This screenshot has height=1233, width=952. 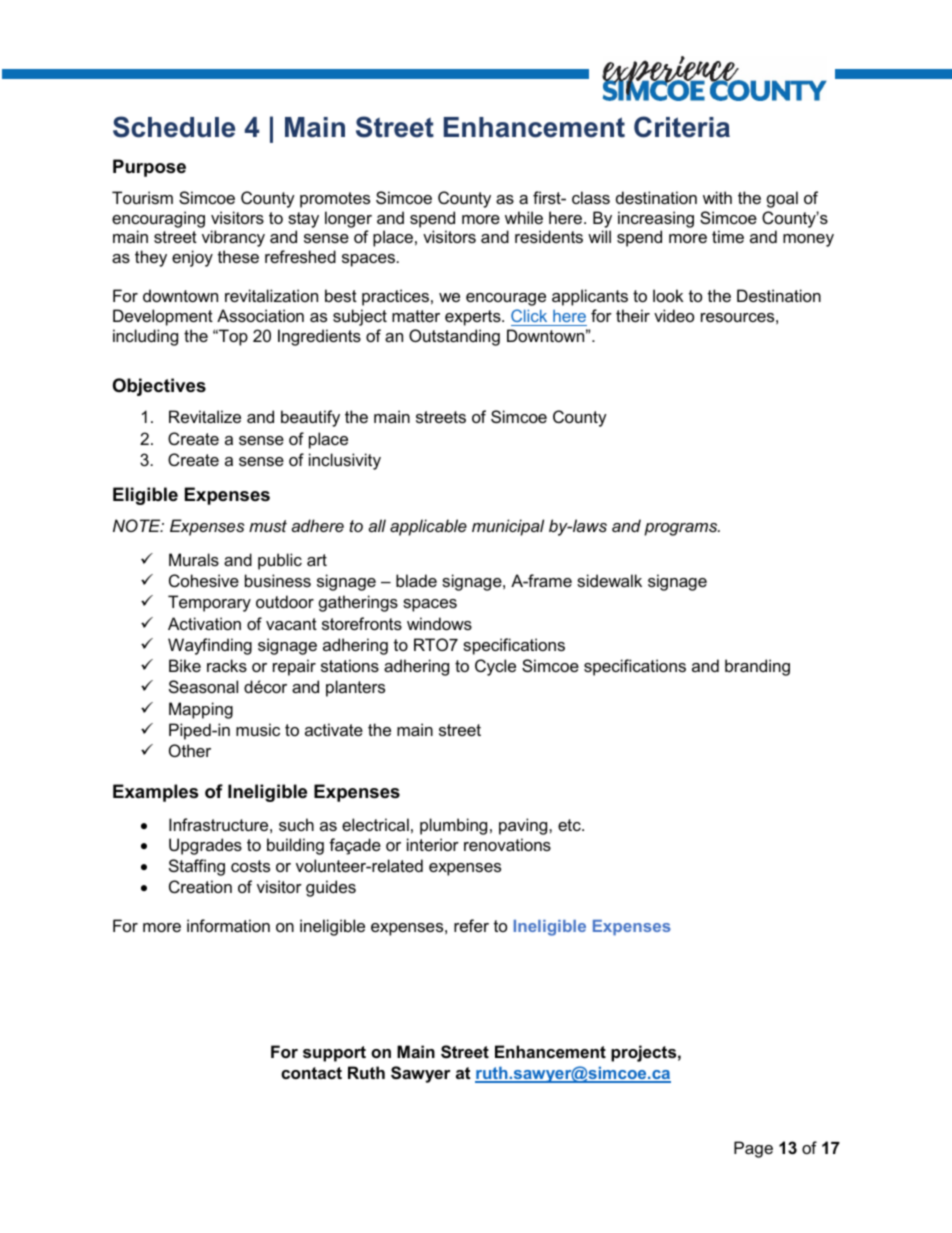 I want to click on Revitalize, so click(x=205, y=416).
